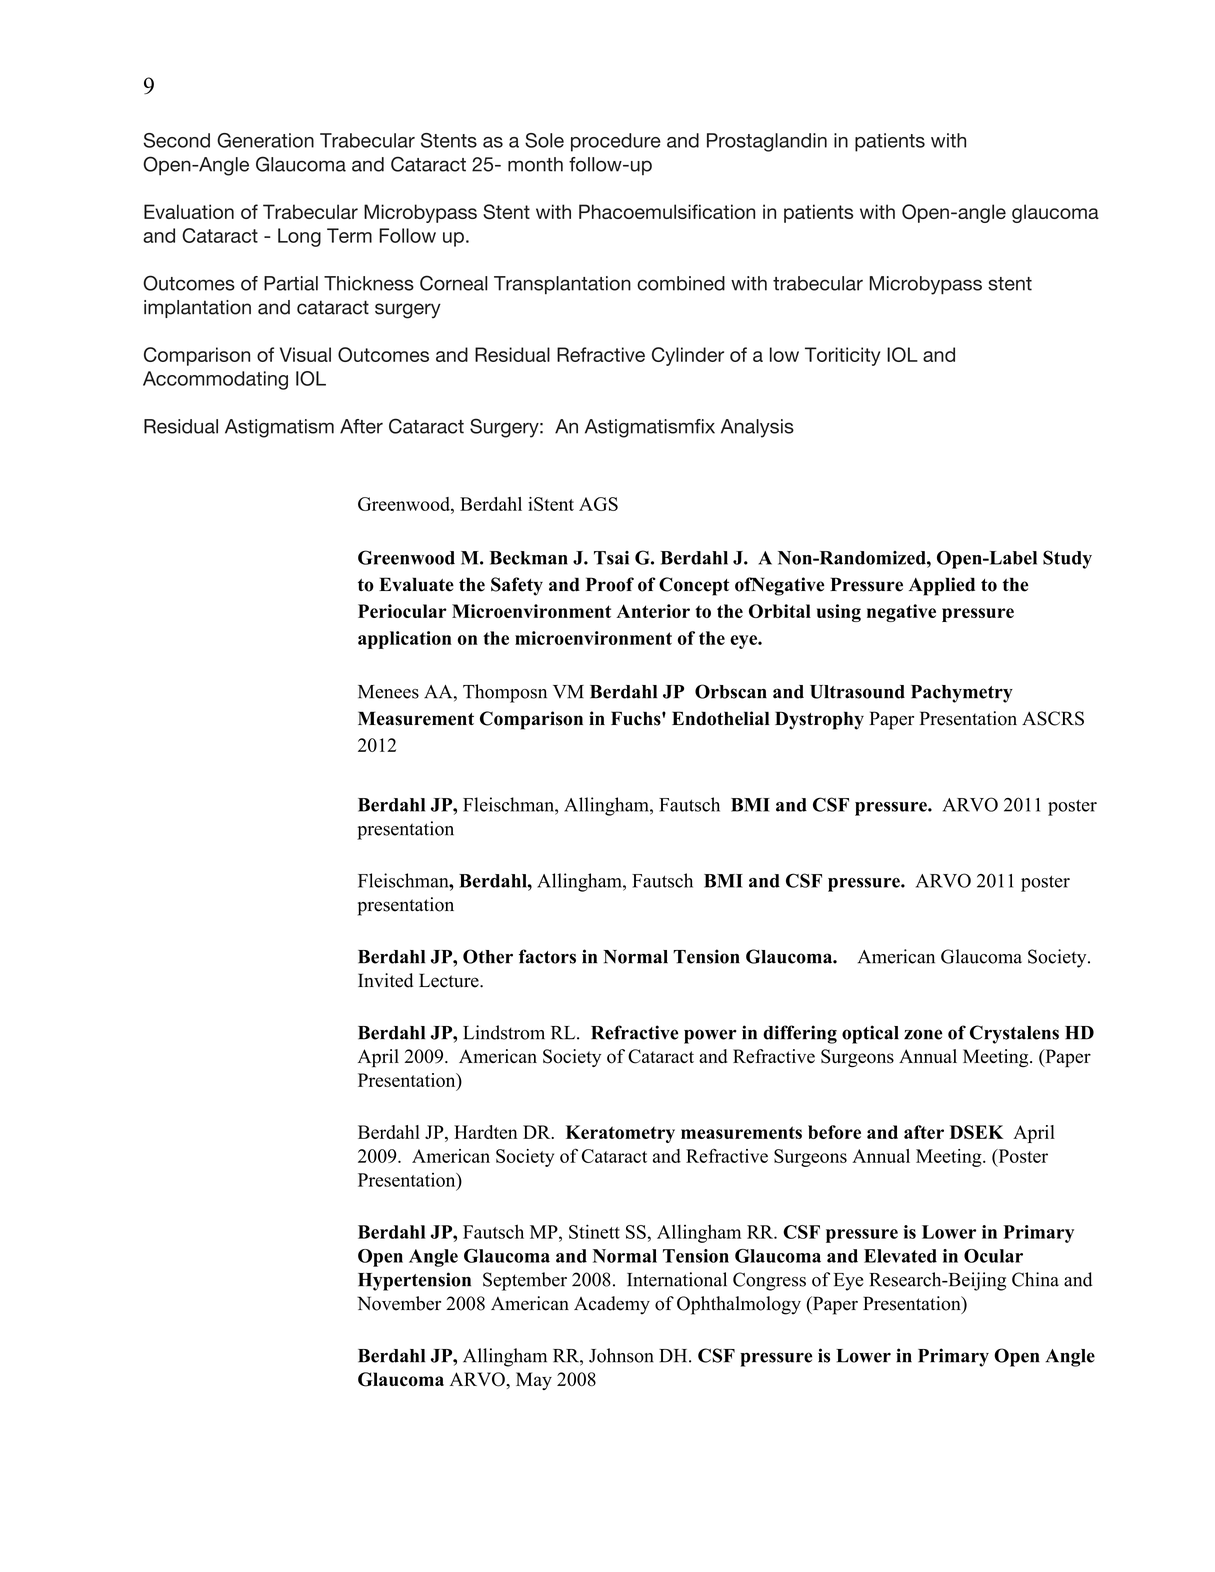  I want to click on procedure, so click(616, 142).
